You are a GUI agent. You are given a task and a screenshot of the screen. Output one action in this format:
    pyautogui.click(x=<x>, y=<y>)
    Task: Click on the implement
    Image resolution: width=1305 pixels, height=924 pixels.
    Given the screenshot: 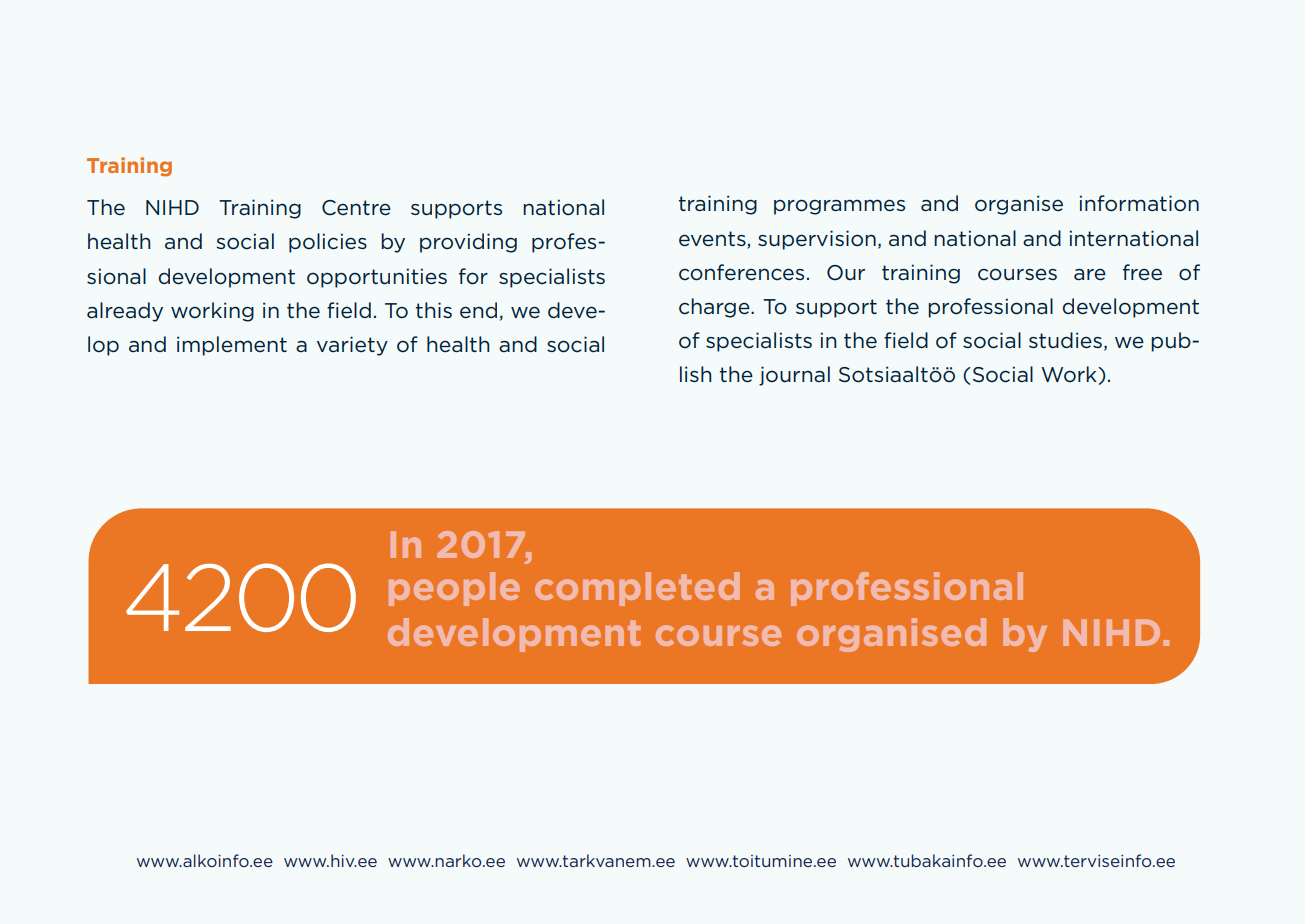 What is the action you would take?
    pyautogui.click(x=232, y=346)
